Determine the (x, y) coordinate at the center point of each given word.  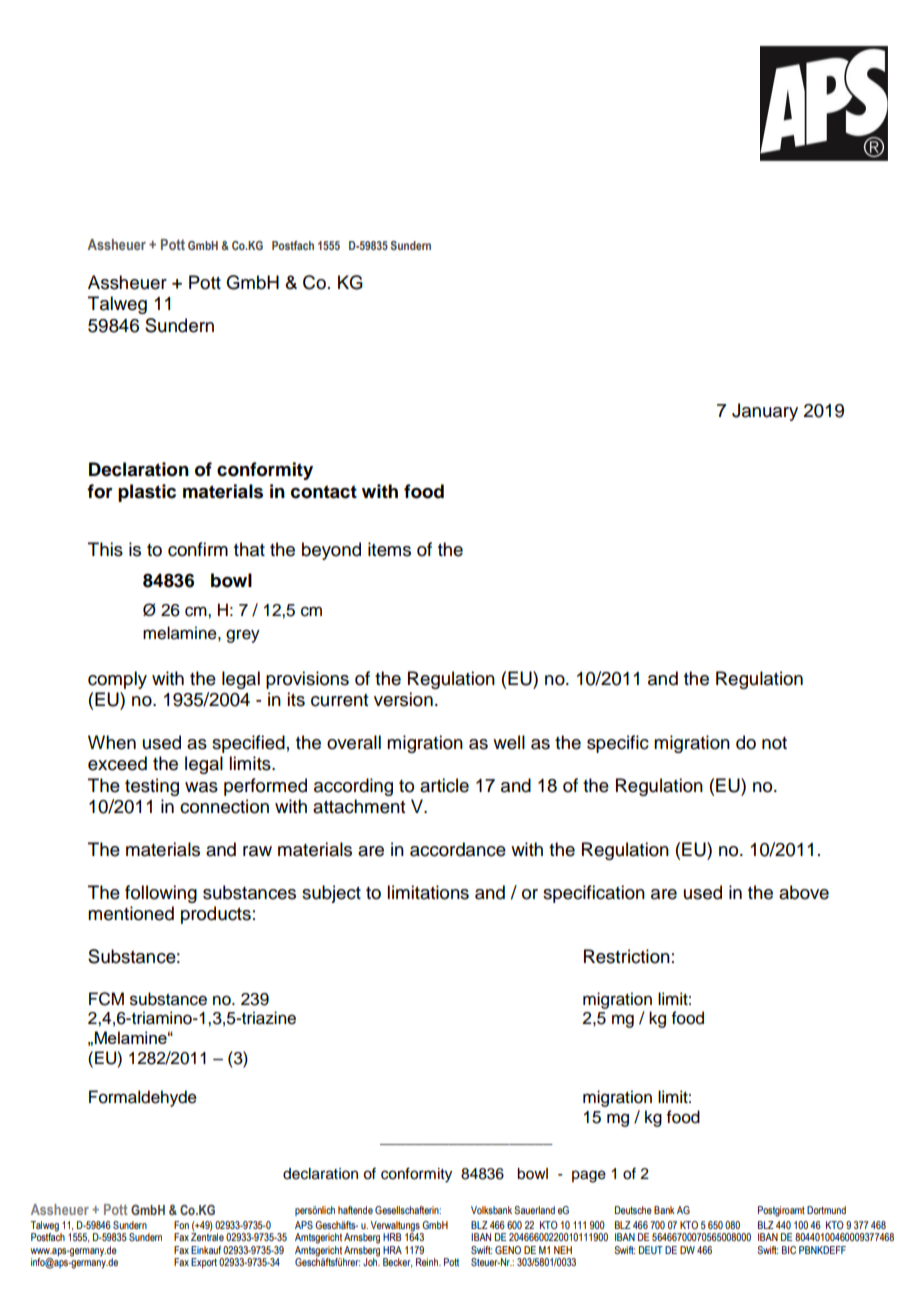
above (804, 892)
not (774, 743)
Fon (181, 1225)
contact (324, 492)
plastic (147, 493)
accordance (458, 849)
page (589, 1176)
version (403, 699)
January (765, 412)
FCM (106, 999)
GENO (508, 1250)
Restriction (627, 956)
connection (224, 806)
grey (243, 636)
